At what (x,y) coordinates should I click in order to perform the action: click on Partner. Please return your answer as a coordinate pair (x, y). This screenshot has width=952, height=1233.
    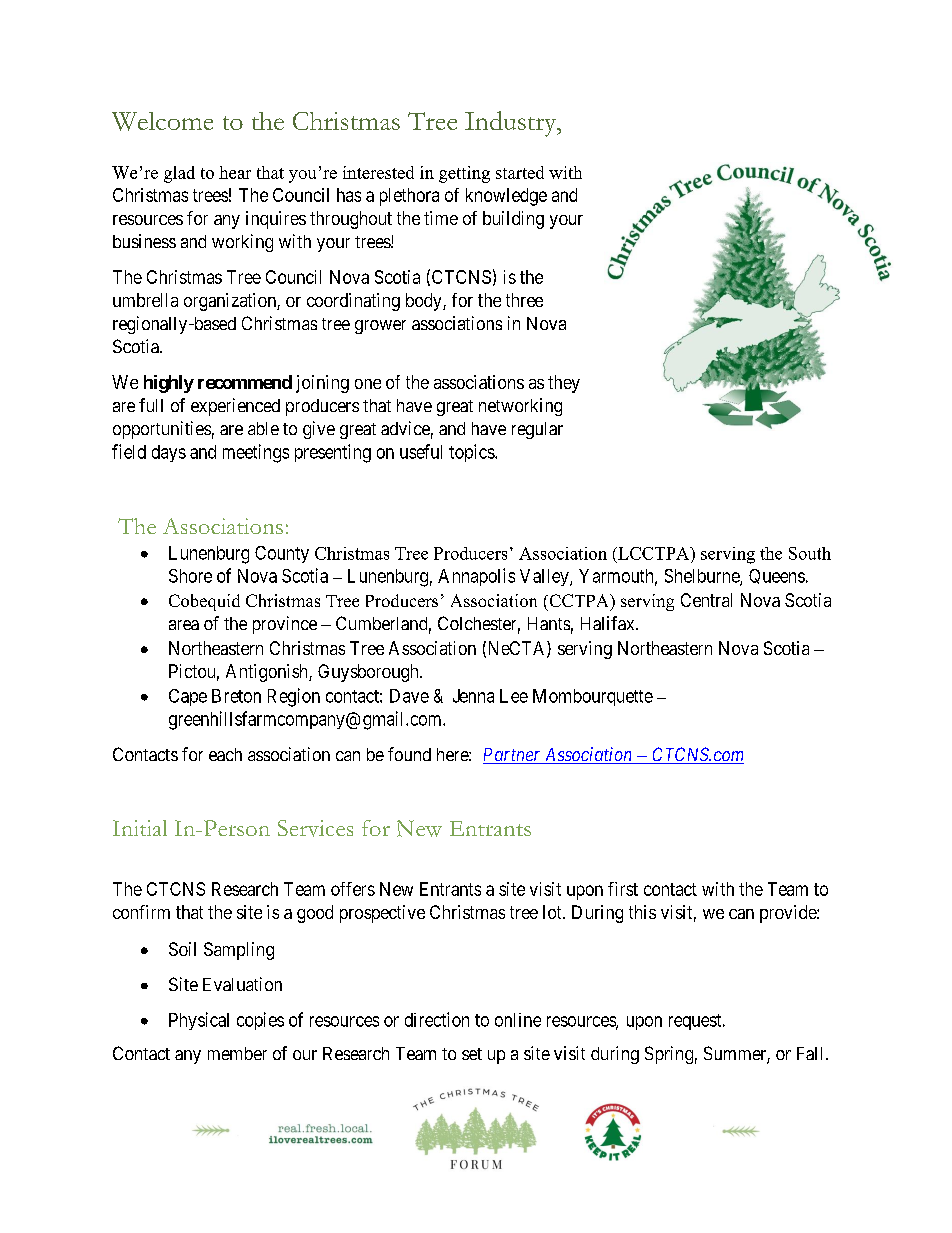
    Looking at the image, I should click on (513, 756).
